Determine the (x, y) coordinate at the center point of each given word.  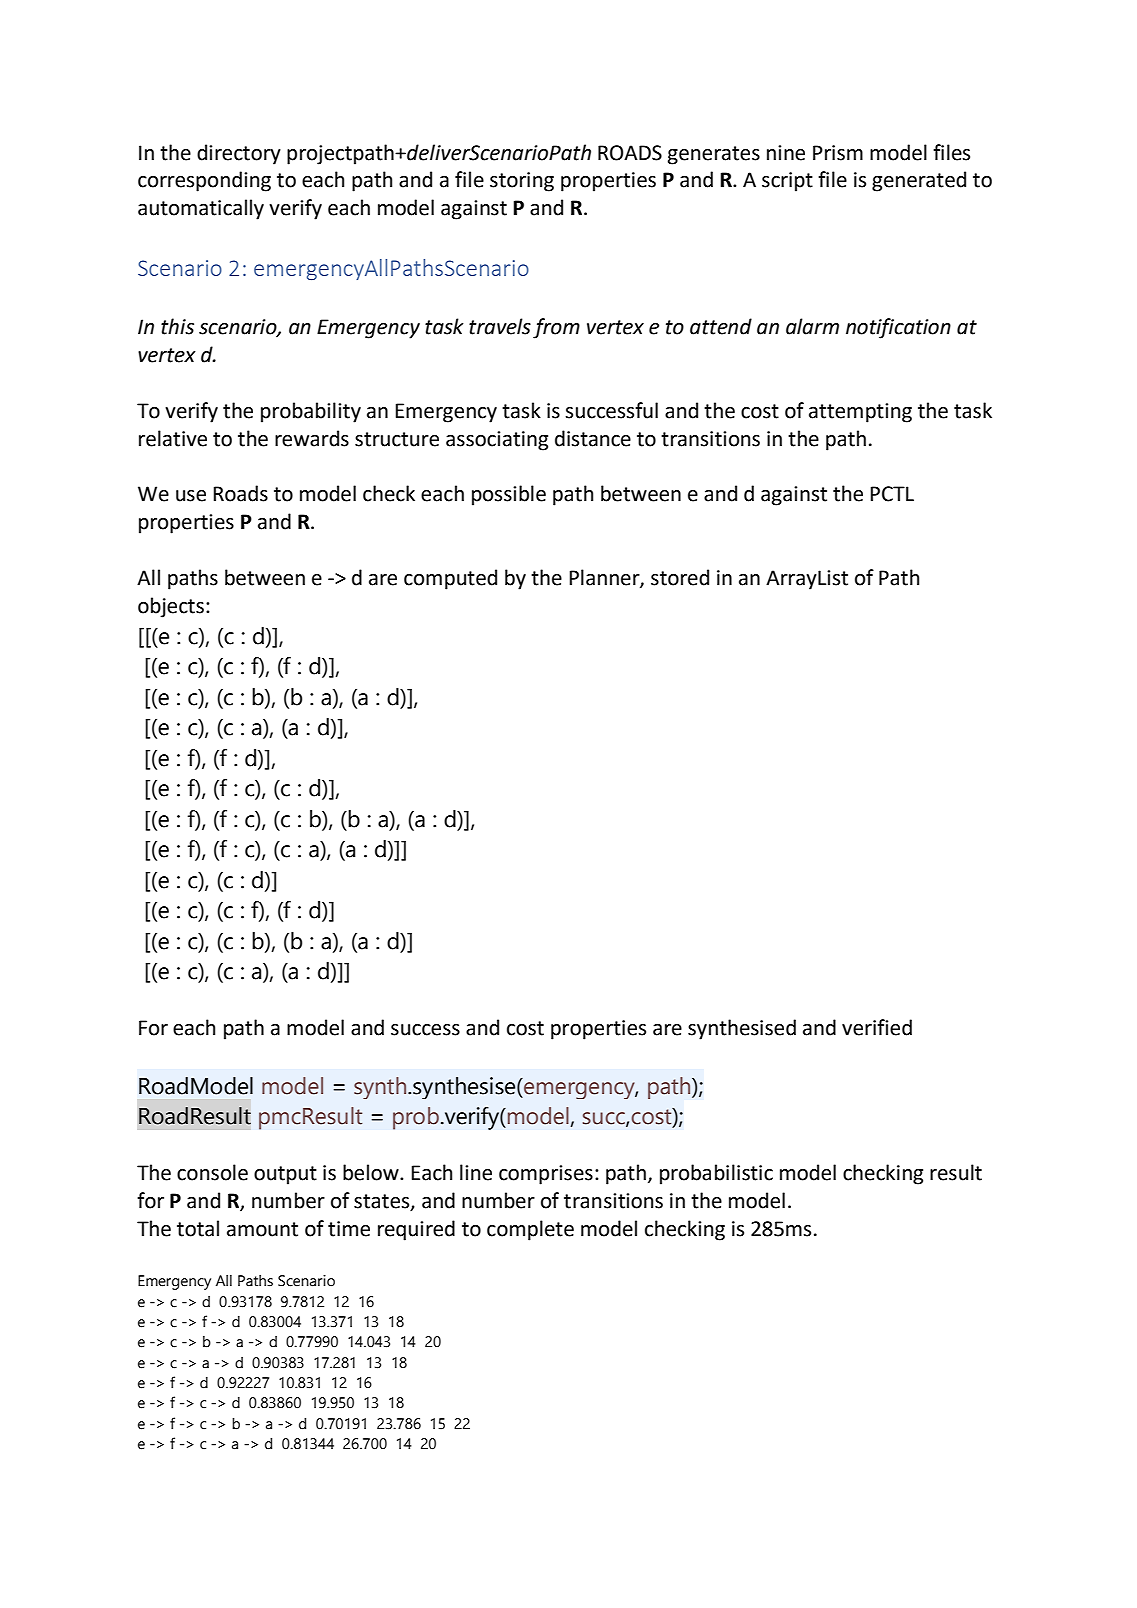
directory (239, 154)
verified (877, 1027)
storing (522, 182)
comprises (546, 1175)
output (285, 1175)
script (787, 182)
